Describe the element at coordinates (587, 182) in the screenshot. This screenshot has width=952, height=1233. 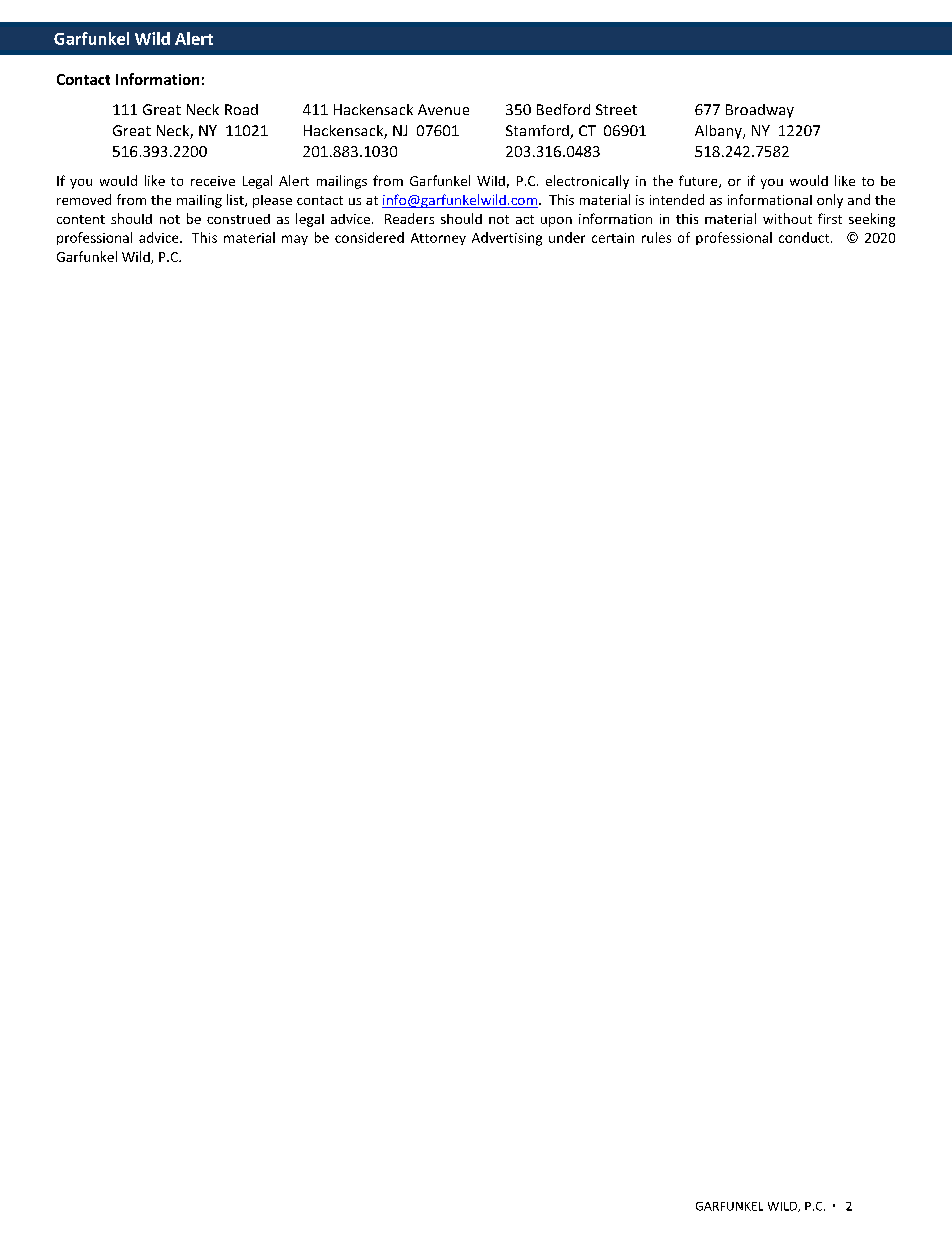
I see `electronically` at that location.
